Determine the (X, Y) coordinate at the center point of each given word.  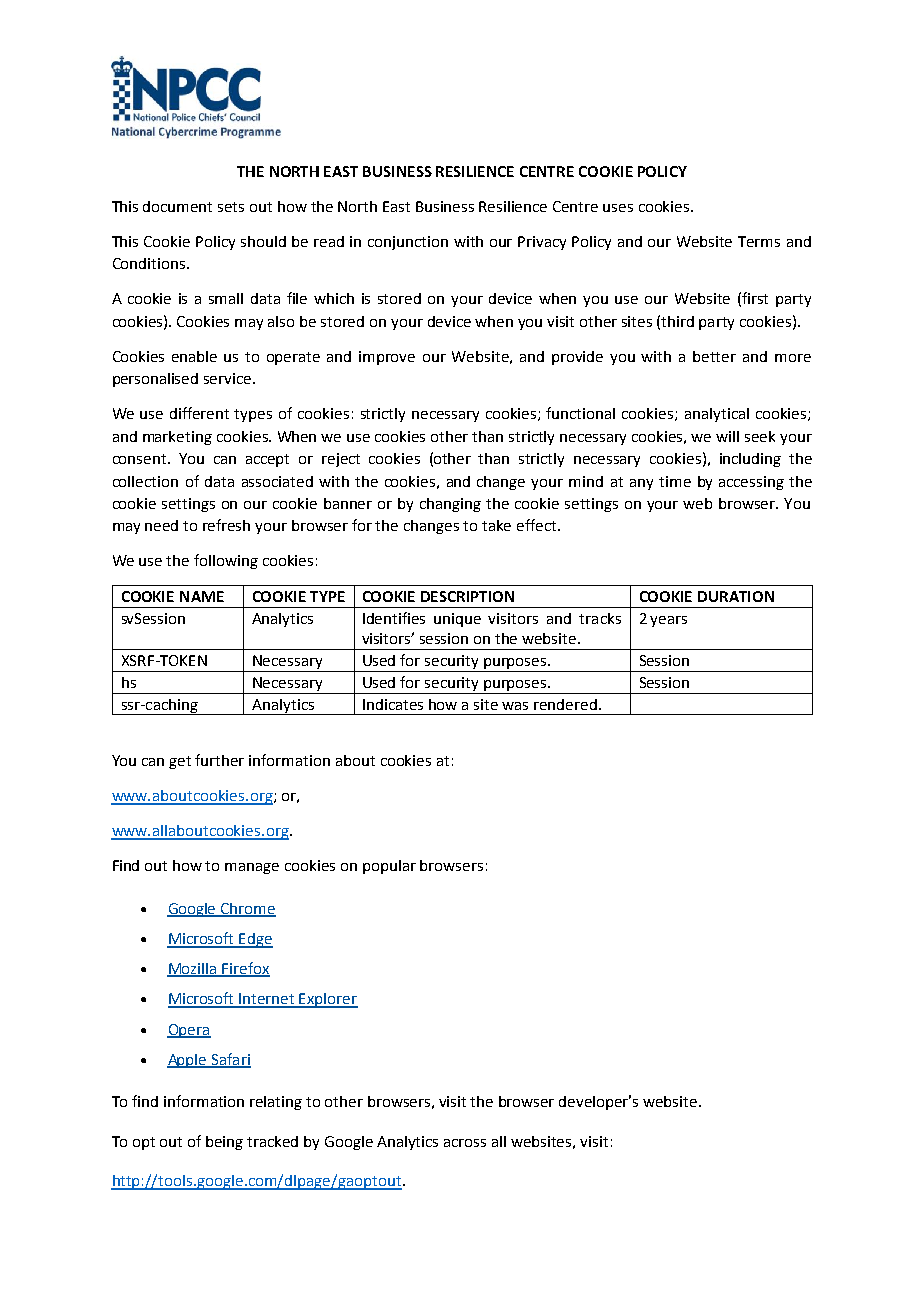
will (727, 436)
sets (231, 207)
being (224, 1143)
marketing (177, 438)
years (668, 621)
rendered (565, 704)
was (515, 706)
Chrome (247, 909)
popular (389, 867)
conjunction (408, 243)
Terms (759, 241)
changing (450, 505)
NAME (202, 596)
